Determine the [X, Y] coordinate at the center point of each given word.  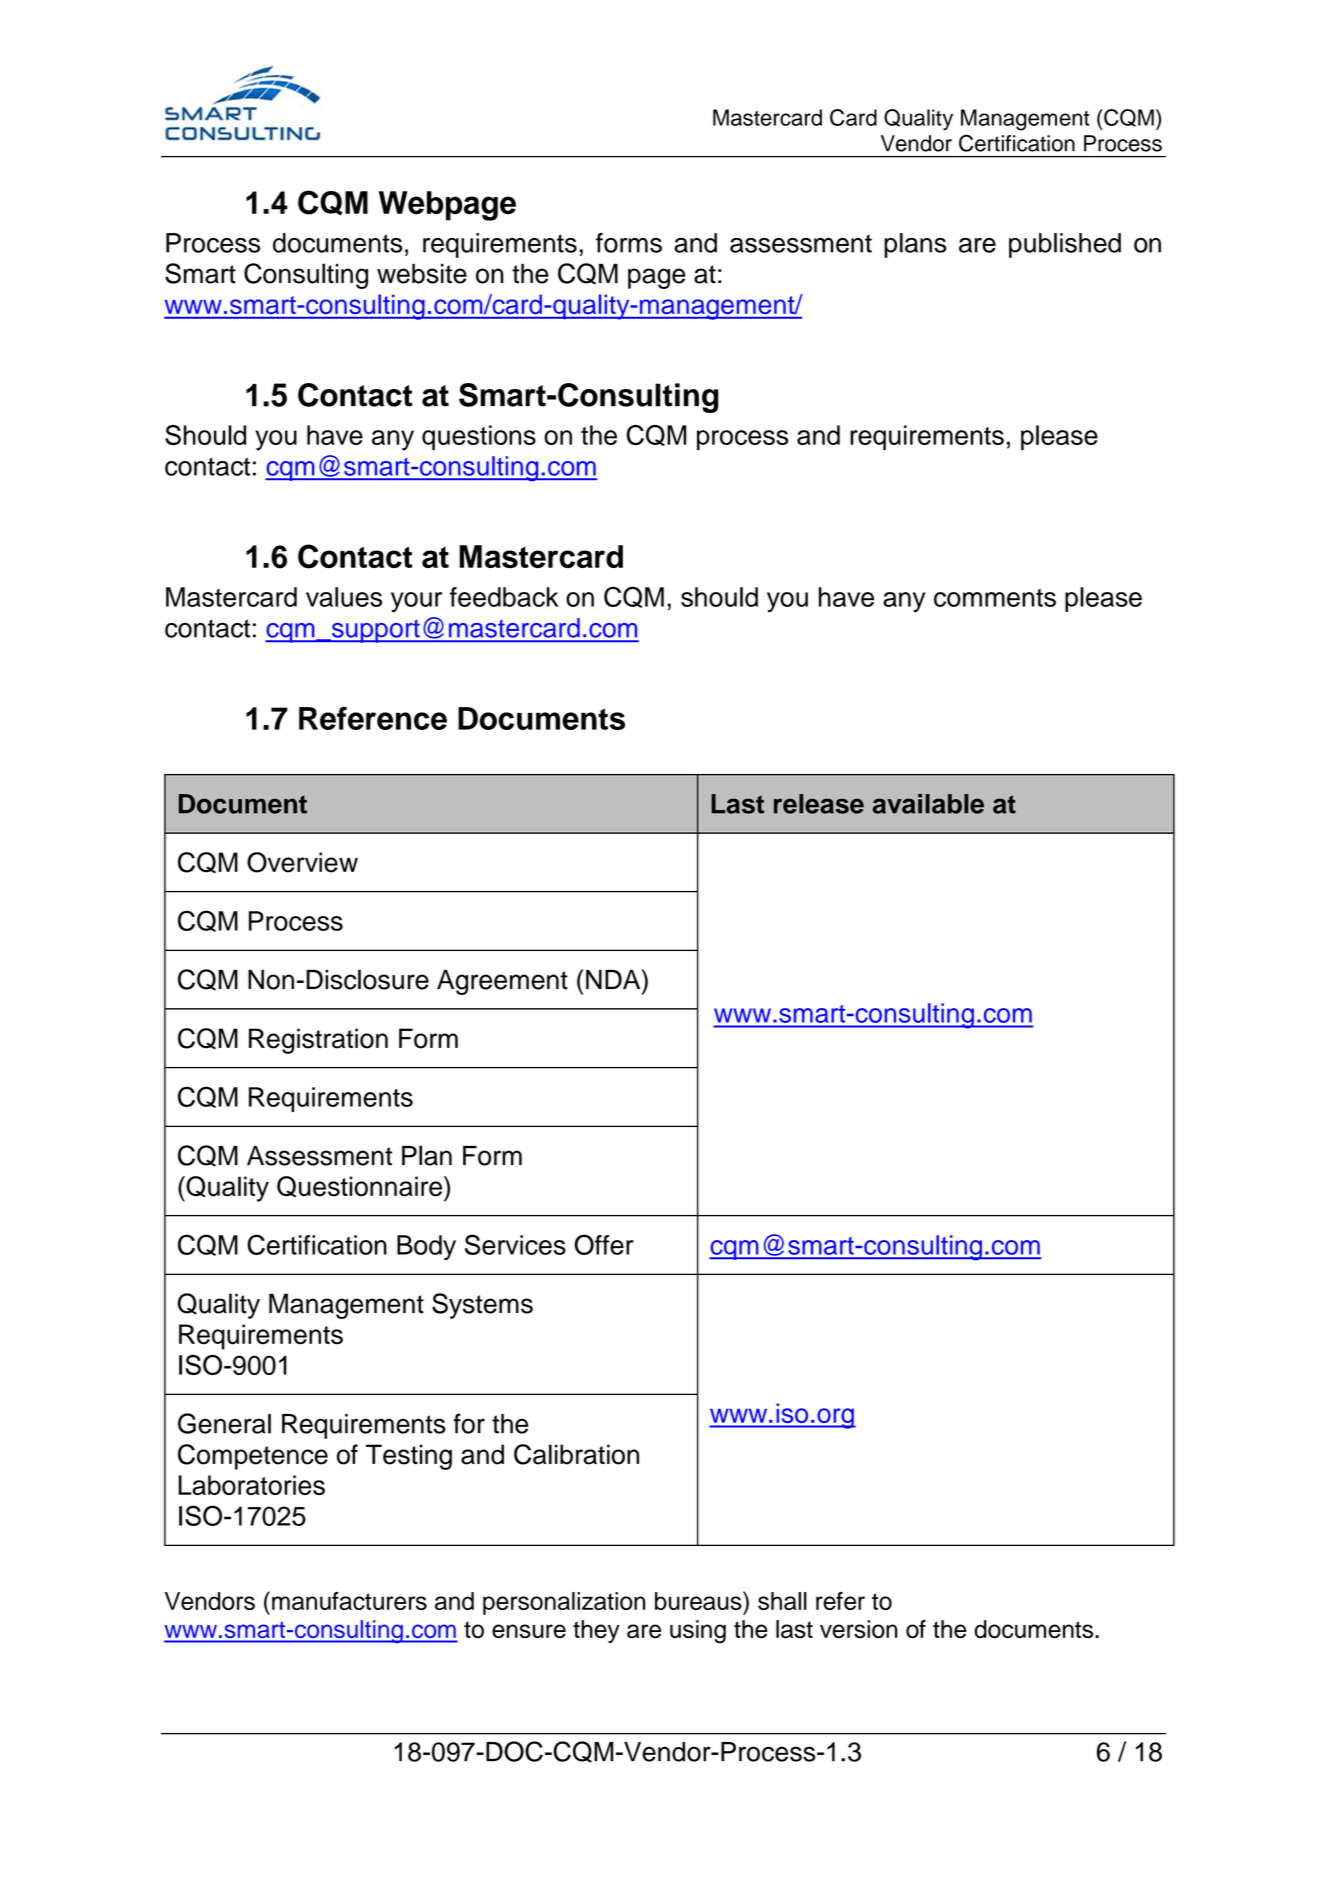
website [422, 273]
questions [479, 438]
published [1065, 245]
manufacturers [349, 1601]
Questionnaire [361, 1186]
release [819, 804]
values [344, 597]
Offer [604, 1244]
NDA [614, 979]
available [928, 804]
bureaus [699, 1600]
